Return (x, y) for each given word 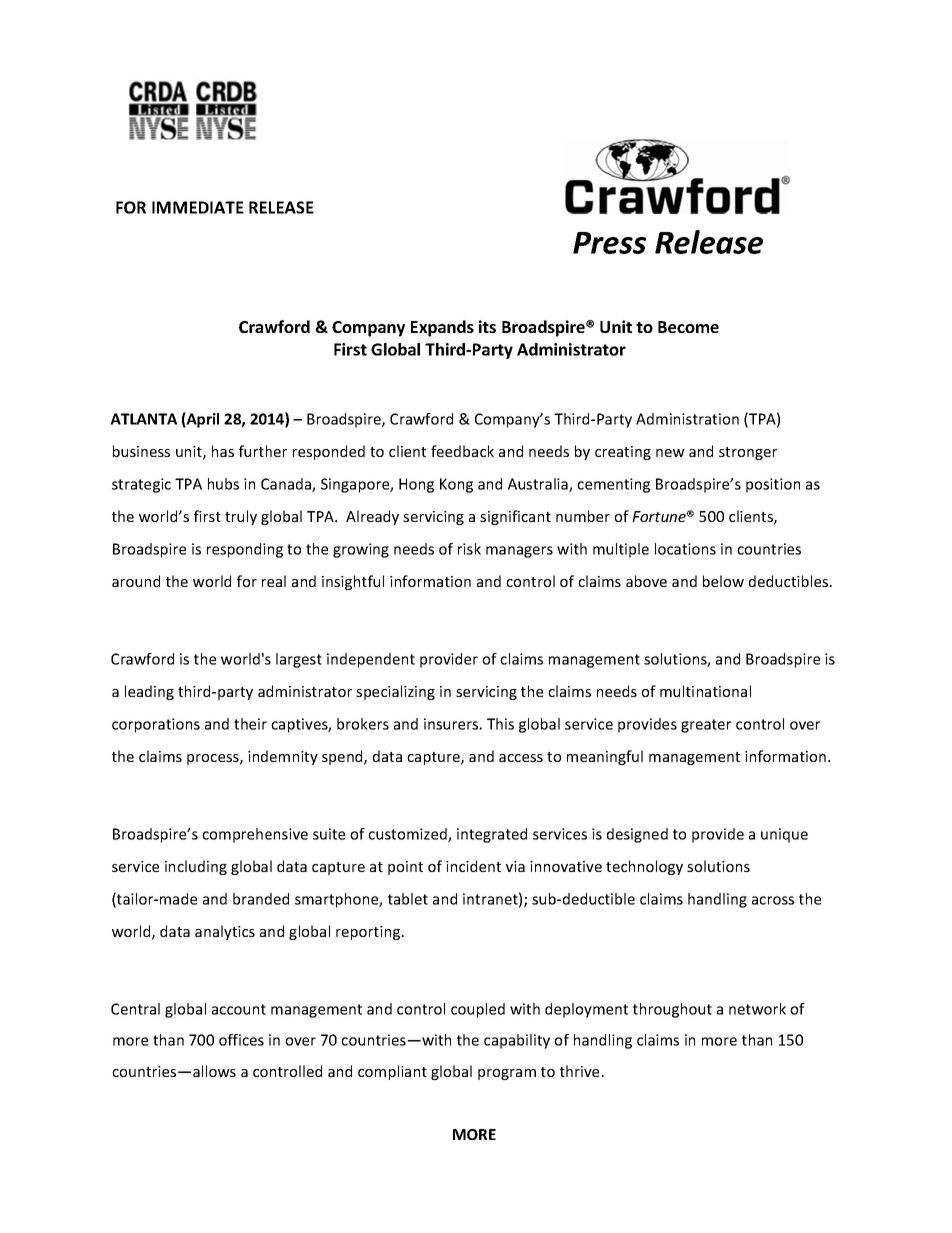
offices (241, 1040)
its (487, 326)
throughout (672, 1010)
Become (688, 327)
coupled (478, 1010)
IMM (169, 207)
